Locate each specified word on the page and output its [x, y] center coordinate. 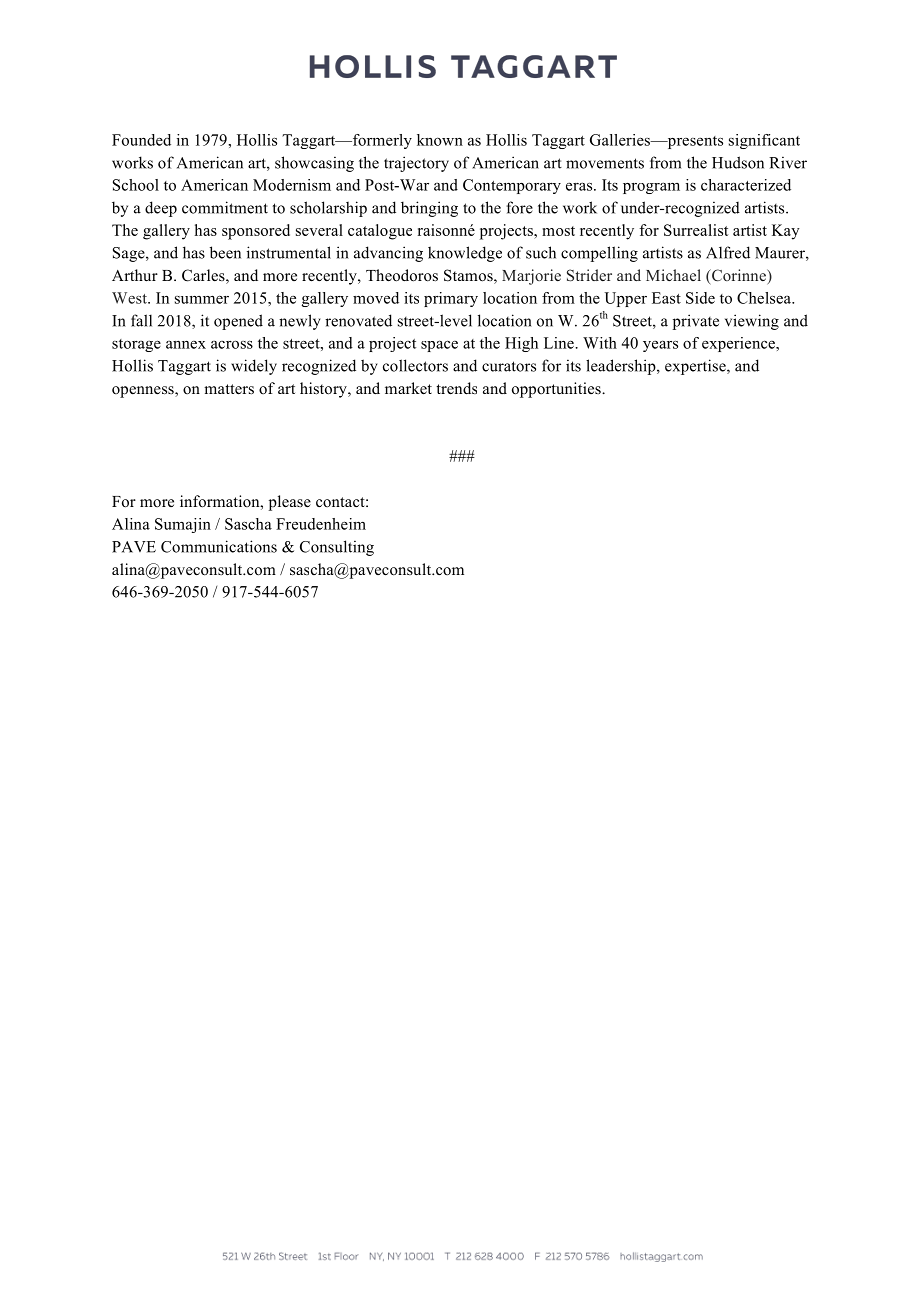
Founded [141, 140]
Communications [219, 546]
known [440, 140]
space [439, 346]
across [232, 344]
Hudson [738, 162]
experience [739, 344]
